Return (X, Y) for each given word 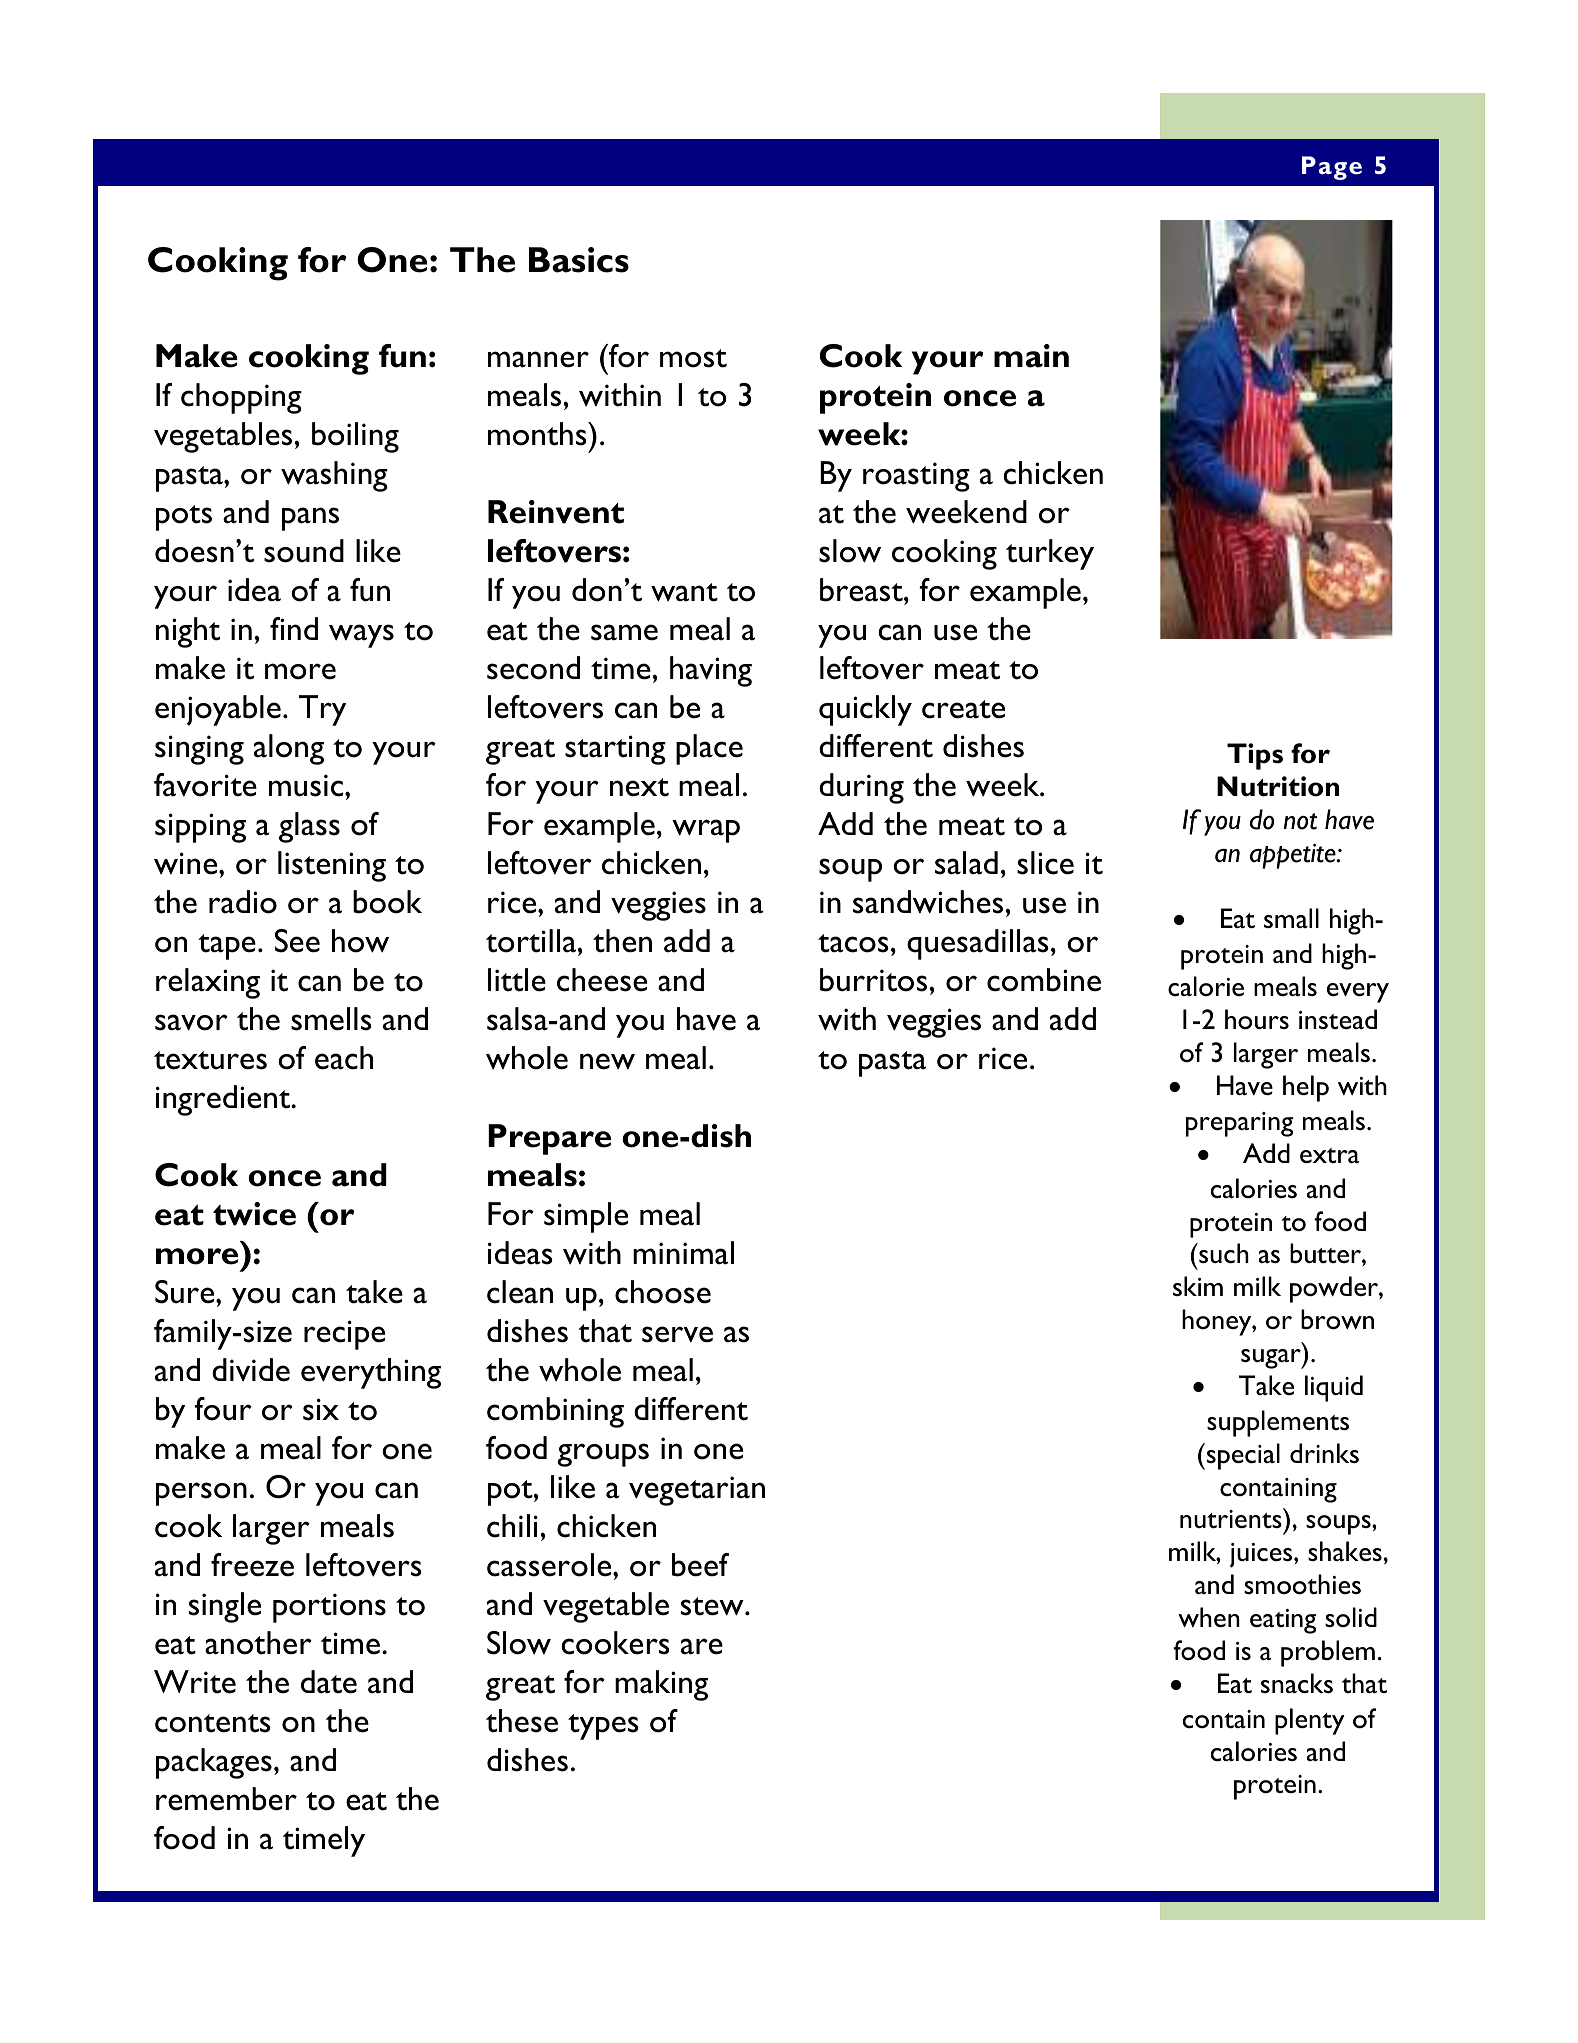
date (329, 1682)
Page (1332, 168)
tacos (853, 943)
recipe (344, 1335)
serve (677, 1334)
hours (1257, 1019)
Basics (579, 260)
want (684, 592)
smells (331, 1019)
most (693, 358)
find (294, 628)
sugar (1272, 1359)
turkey (1050, 554)
